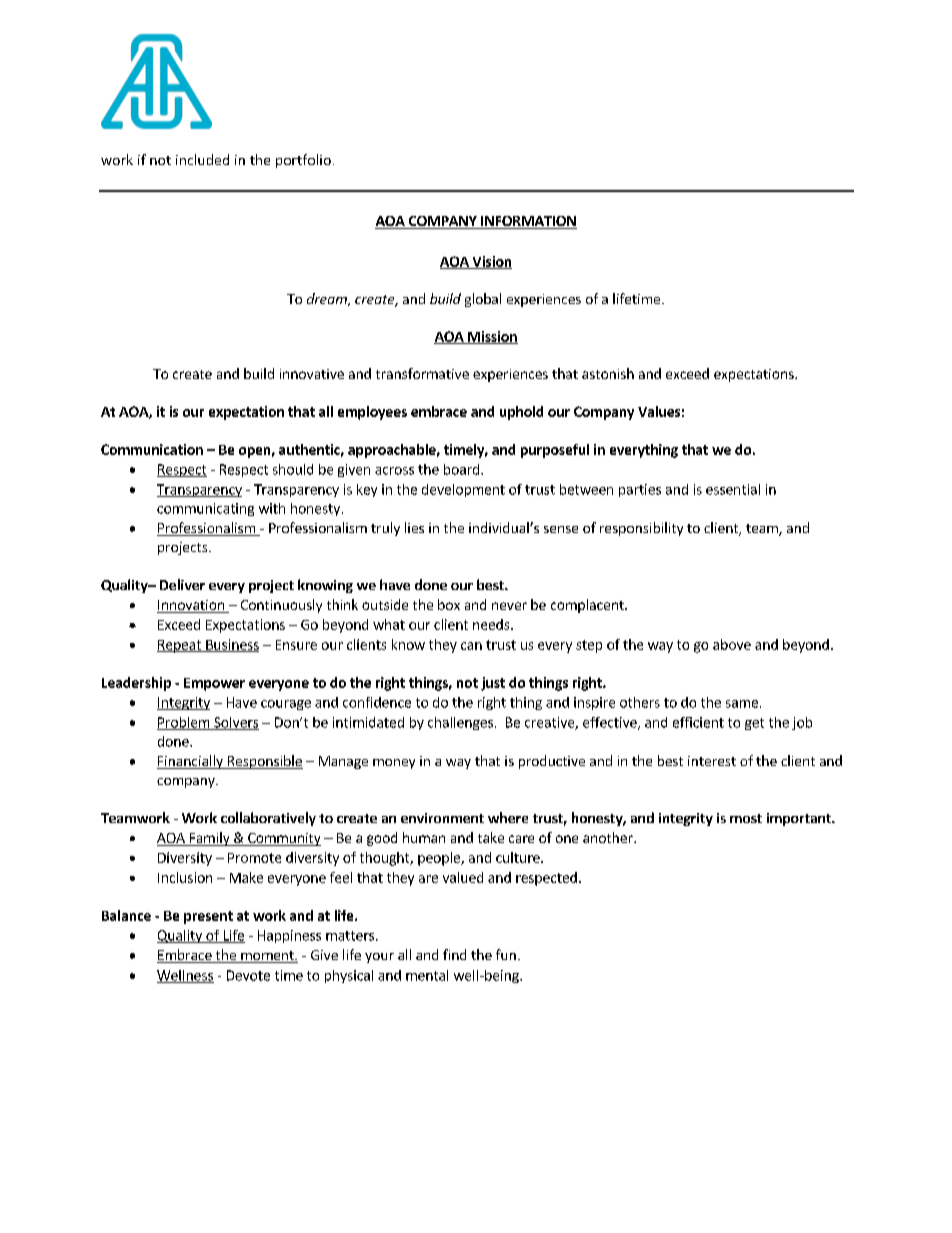 Image resolution: width=952 pixels, height=1233 pixels. Describe the element at coordinates (733, 489) in the screenshot. I see `essential` at that location.
